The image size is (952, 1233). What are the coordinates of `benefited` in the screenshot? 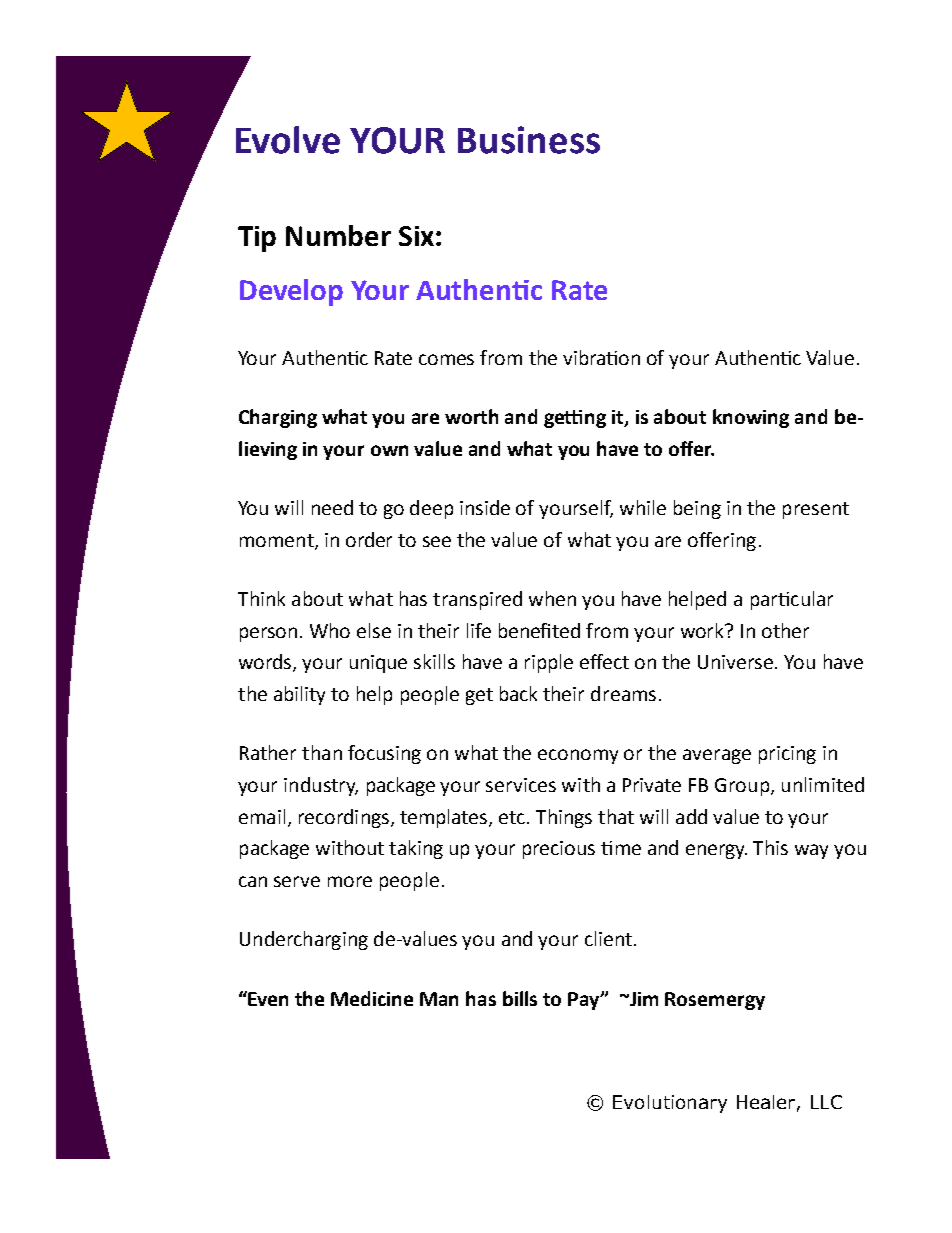 It's located at (539, 630).
